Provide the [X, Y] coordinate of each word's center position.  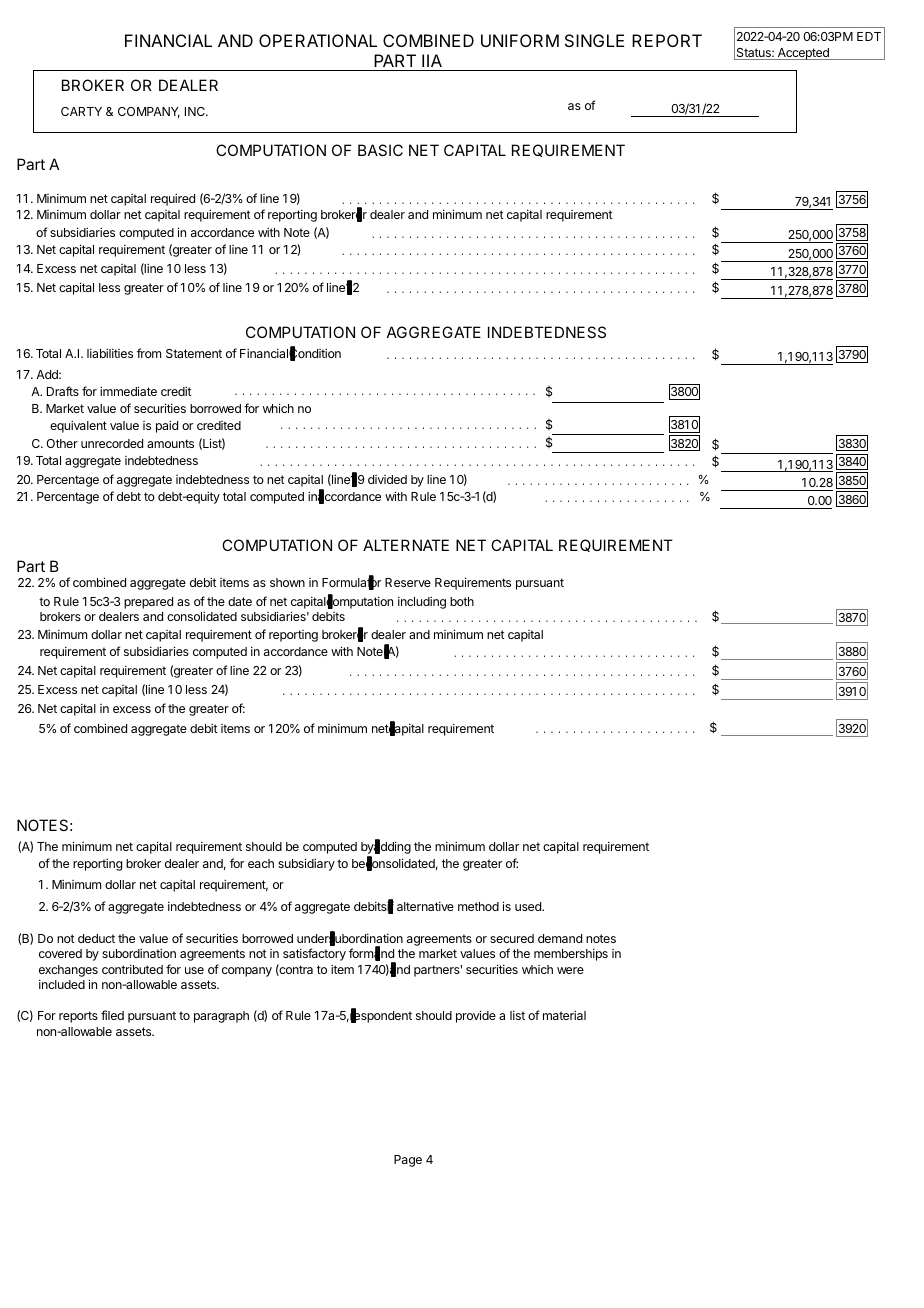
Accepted [803, 54]
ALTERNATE [406, 545]
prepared [148, 603]
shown [287, 582]
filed [112, 1015]
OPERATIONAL [318, 40]
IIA [432, 60]
